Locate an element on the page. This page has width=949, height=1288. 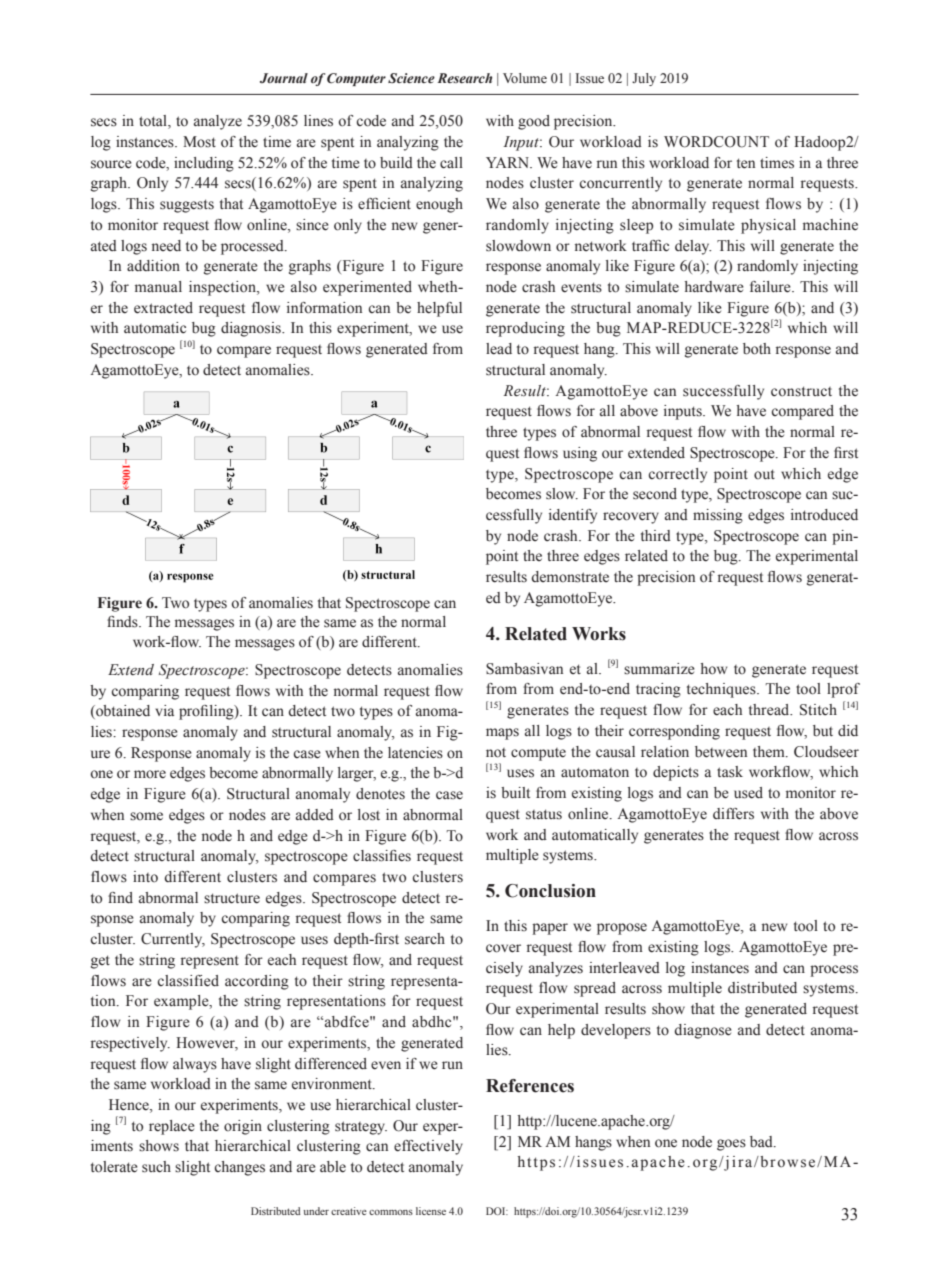
both is located at coordinates (757, 349).
